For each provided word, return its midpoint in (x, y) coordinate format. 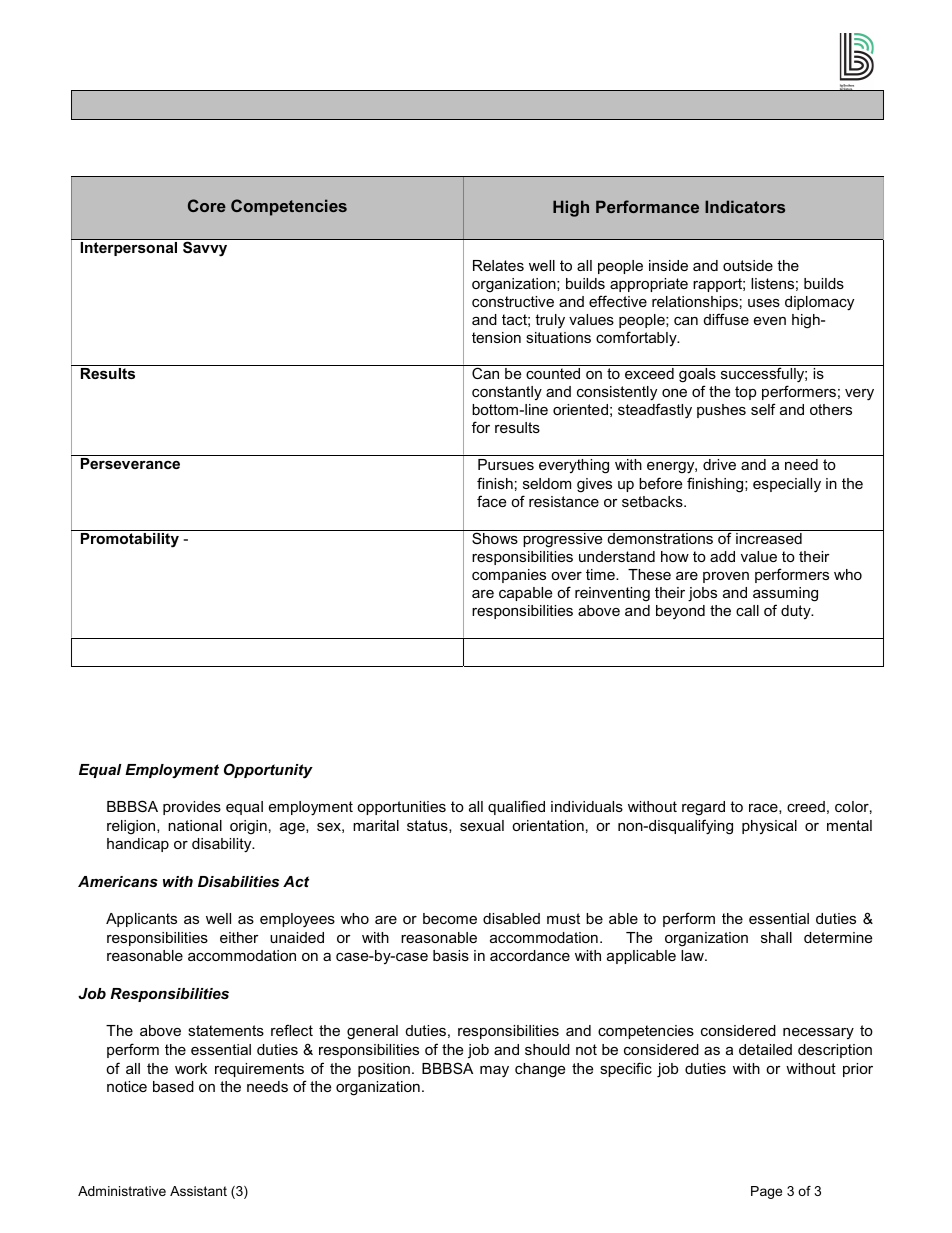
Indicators (745, 206)
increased (769, 538)
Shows (495, 538)
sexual (482, 825)
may (494, 1072)
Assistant (198, 1191)
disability (223, 845)
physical (769, 827)
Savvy (205, 249)
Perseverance (130, 463)
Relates (498, 265)
